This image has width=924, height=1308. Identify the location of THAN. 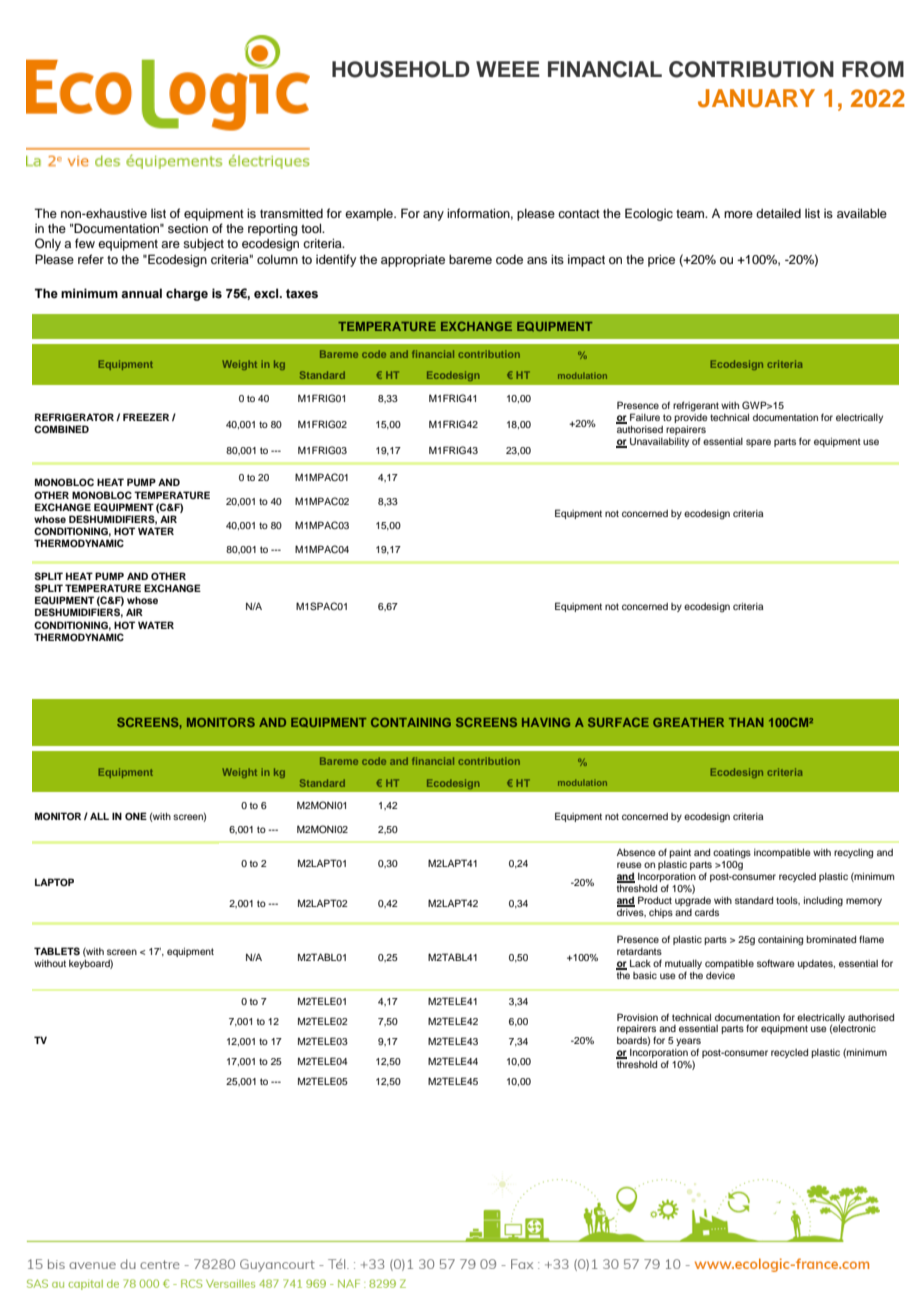
(746, 722).
